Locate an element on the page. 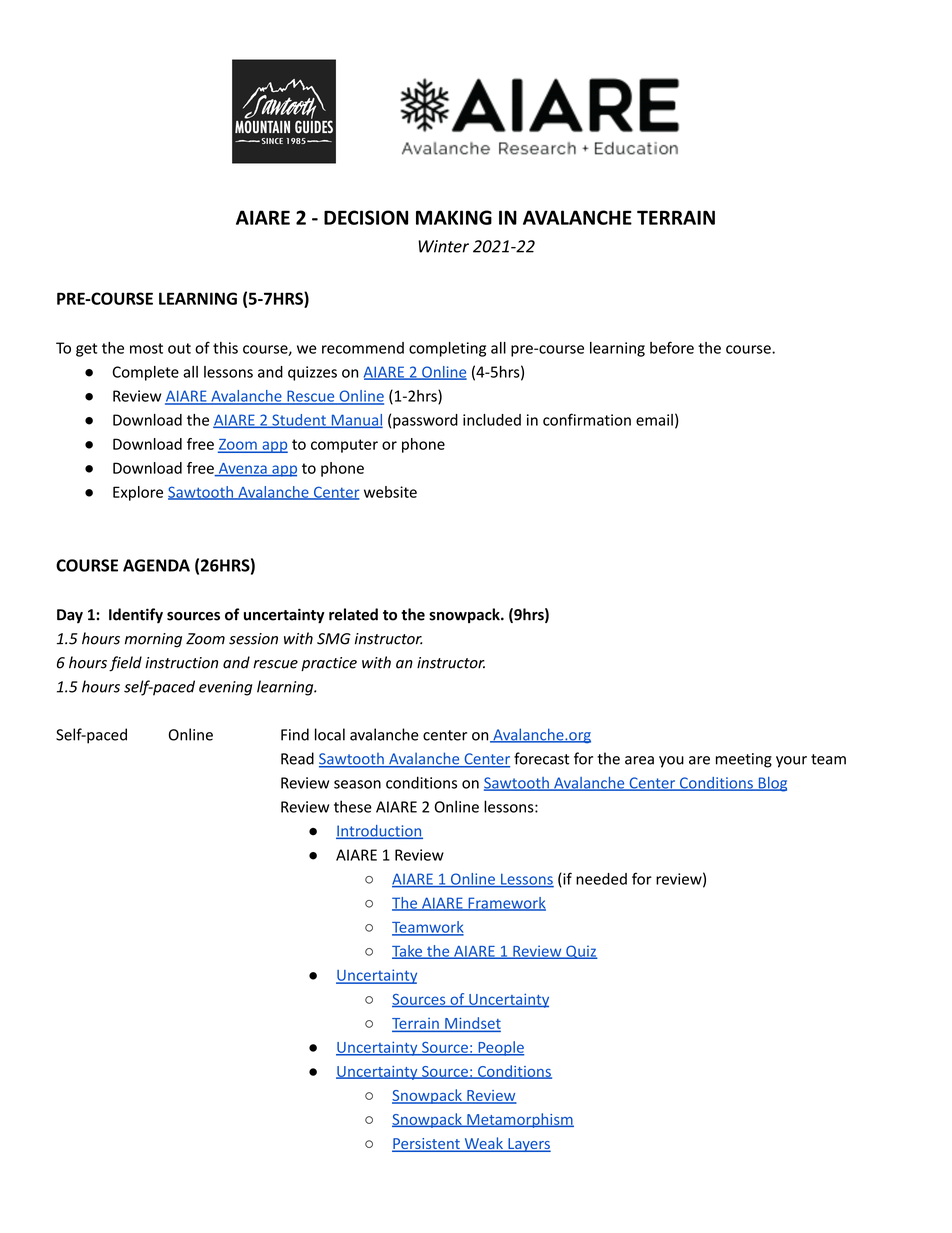  website is located at coordinates (390, 492).
